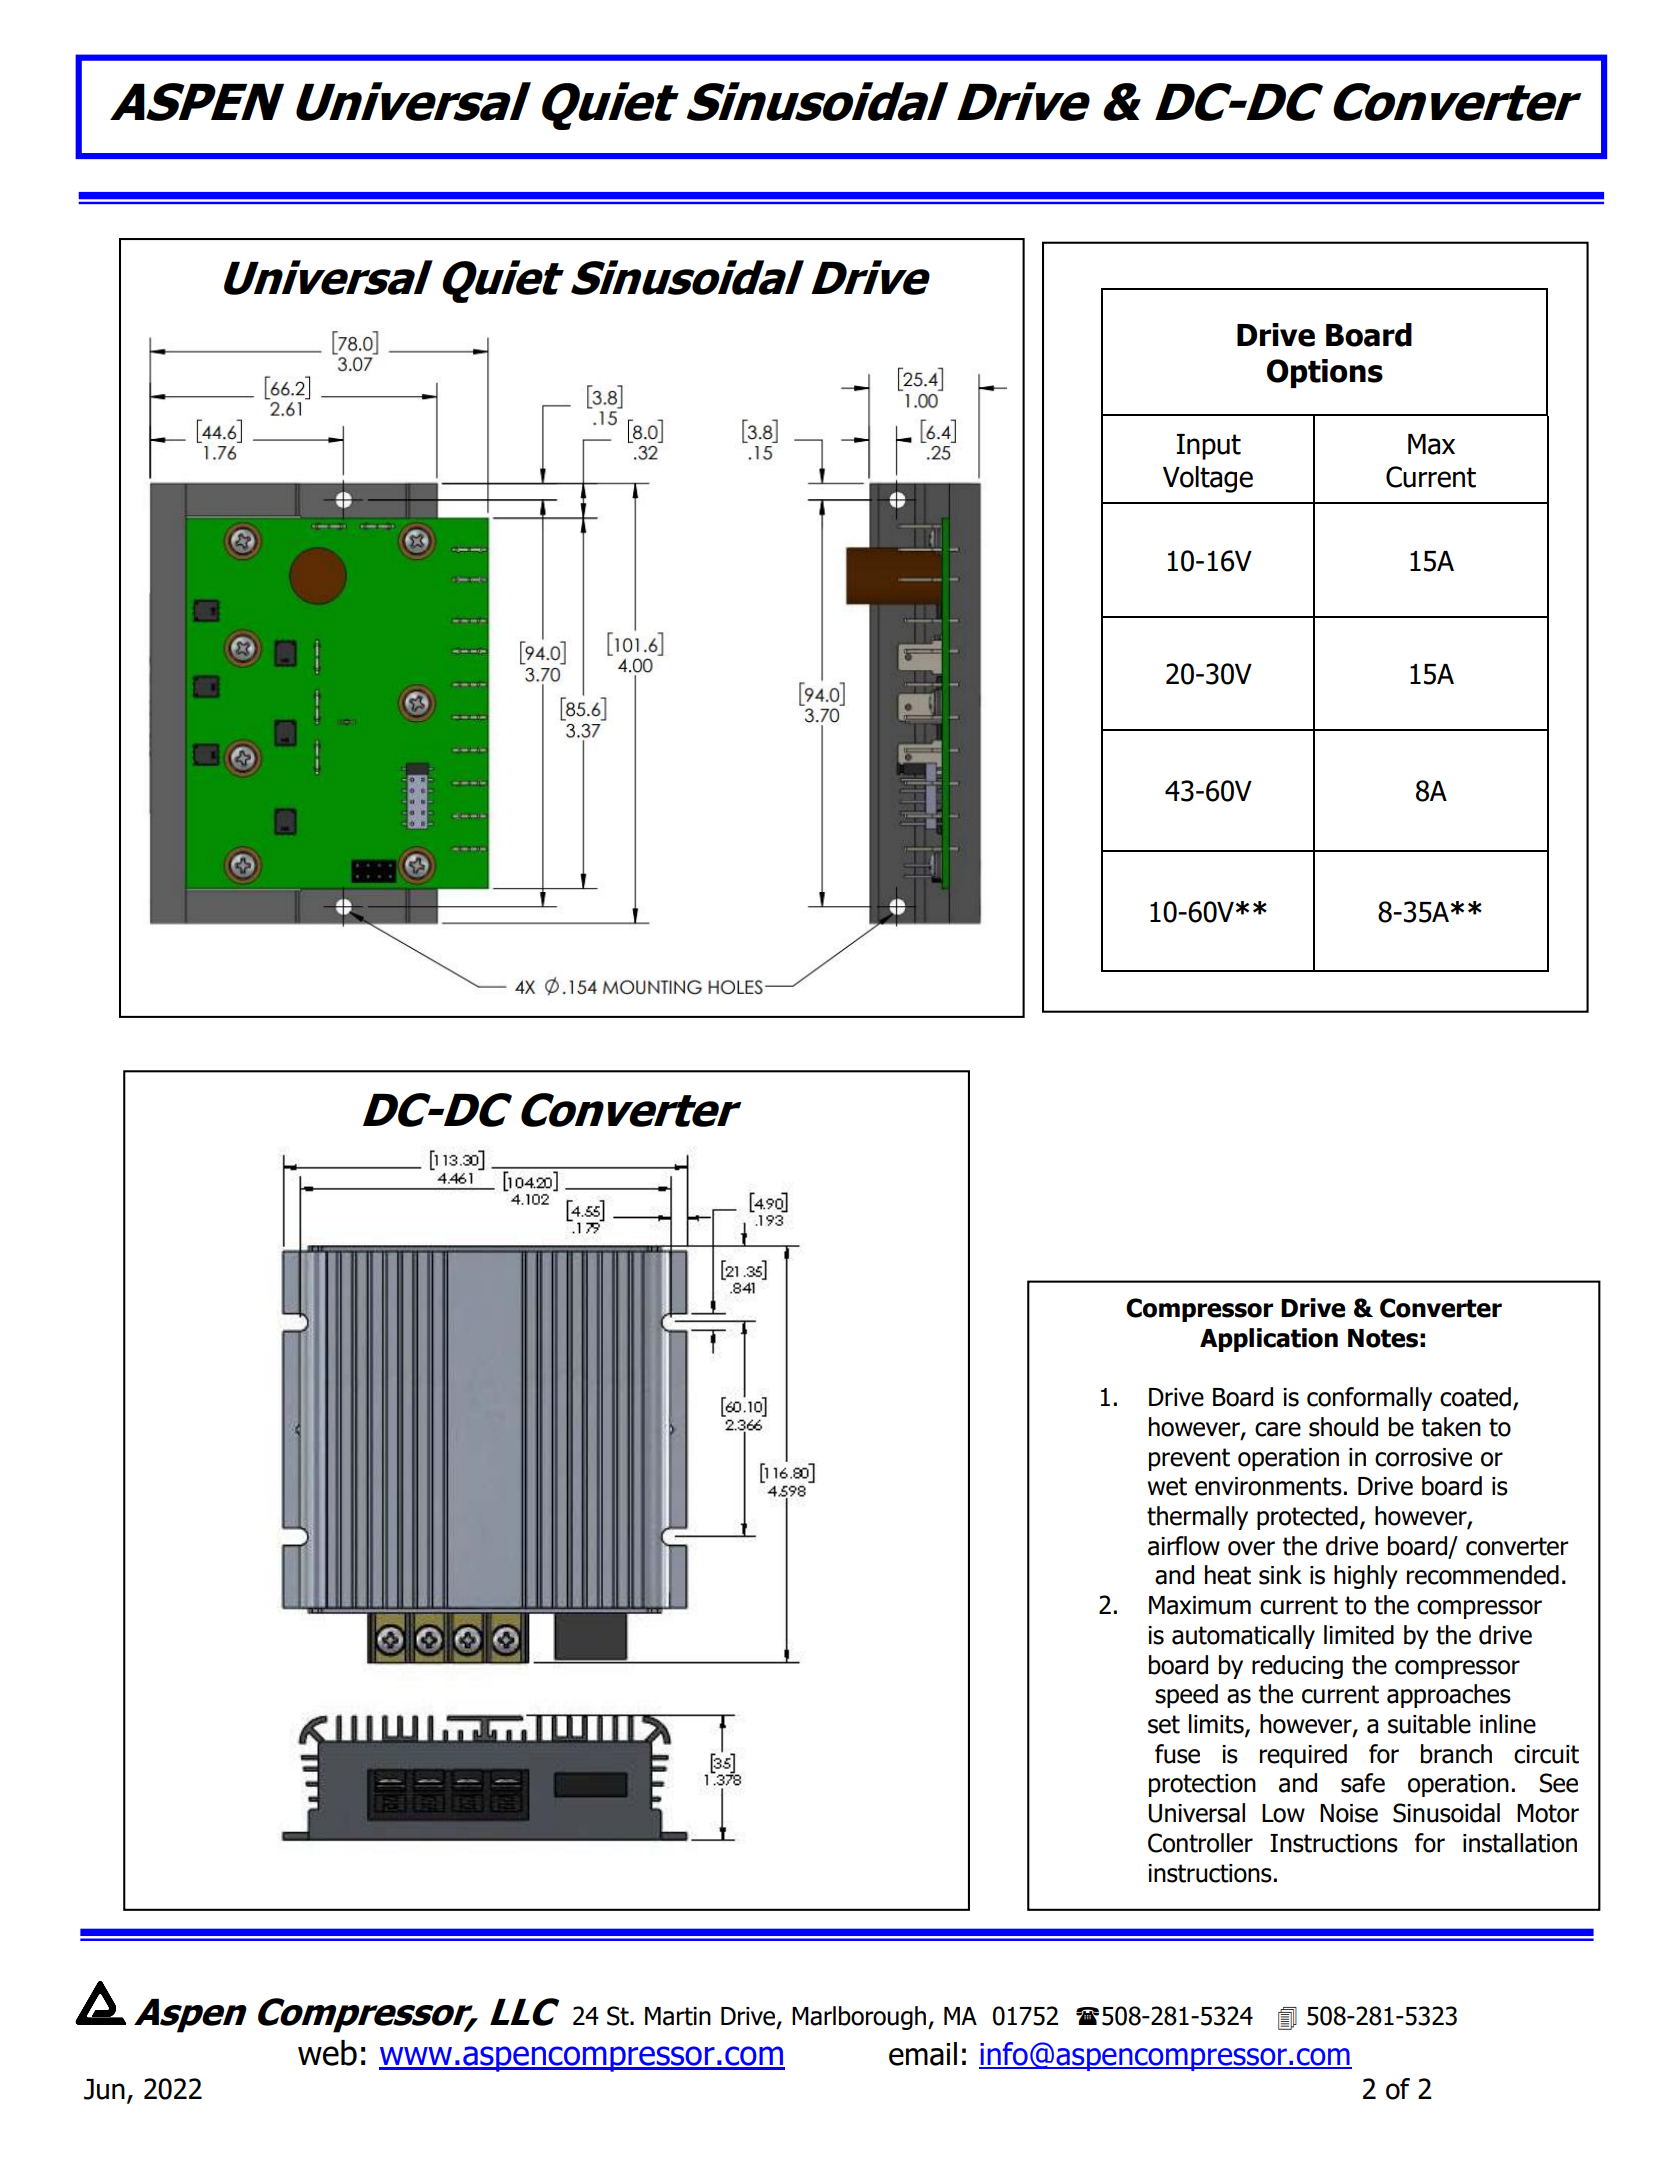 Image resolution: width=1673 pixels, height=2165 pixels. Describe the element at coordinates (327, 2053) in the screenshot. I see `web` at that location.
